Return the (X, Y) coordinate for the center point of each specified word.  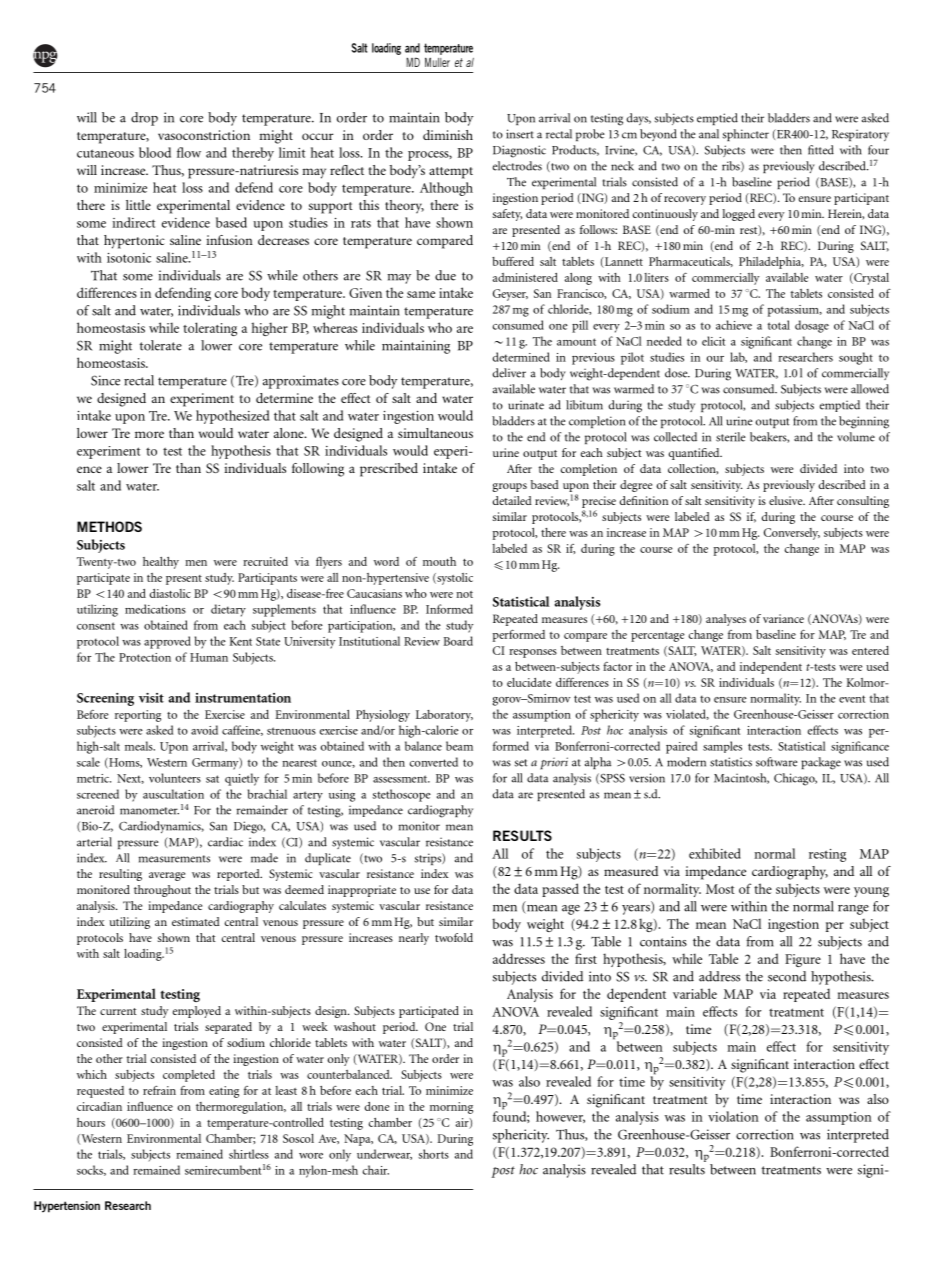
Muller (437, 62)
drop (144, 119)
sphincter (746, 135)
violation (733, 1116)
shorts (433, 1154)
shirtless (249, 1154)
